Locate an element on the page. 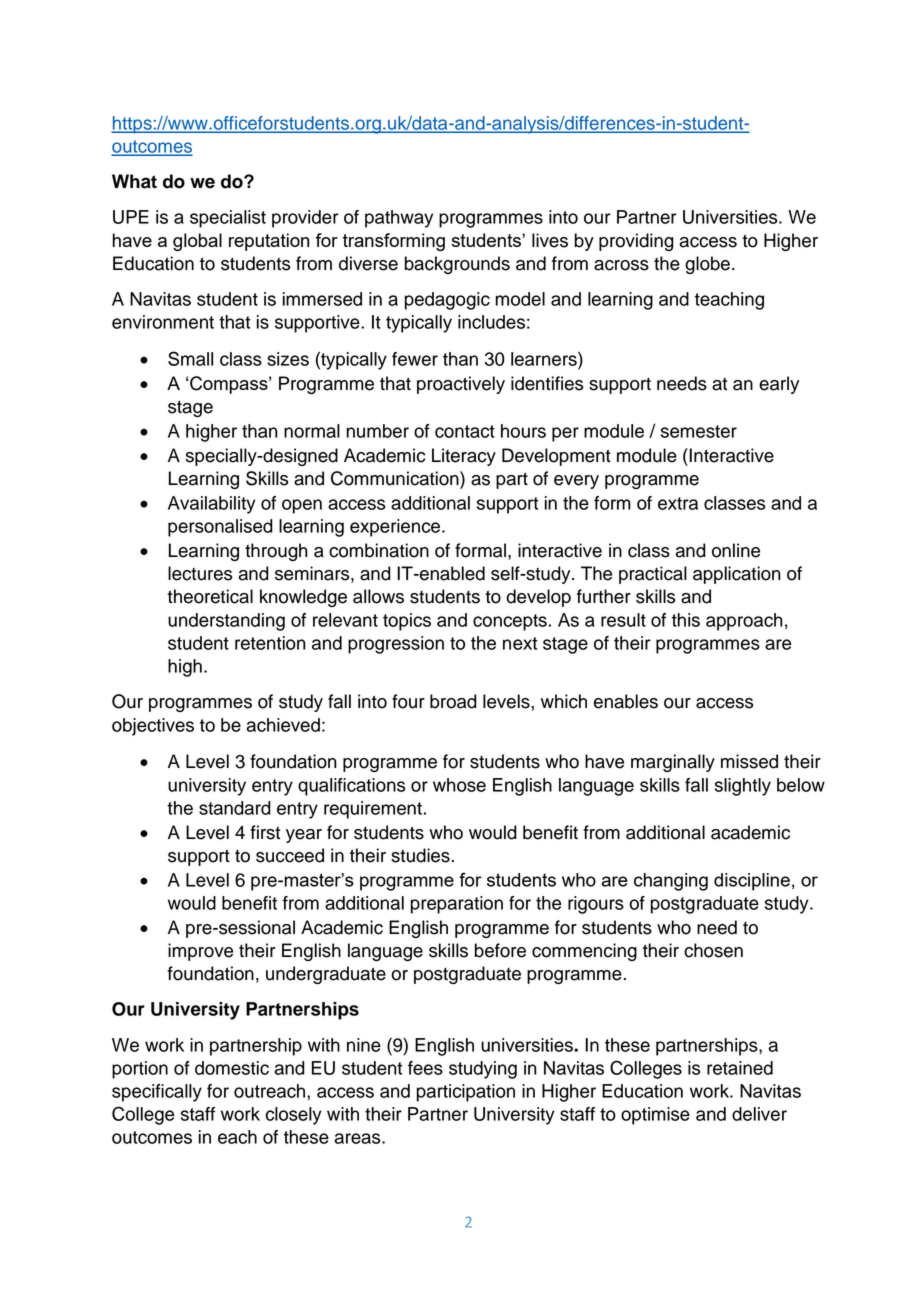 The width and height of the page is (924, 1308). contact is located at coordinates (465, 431).
